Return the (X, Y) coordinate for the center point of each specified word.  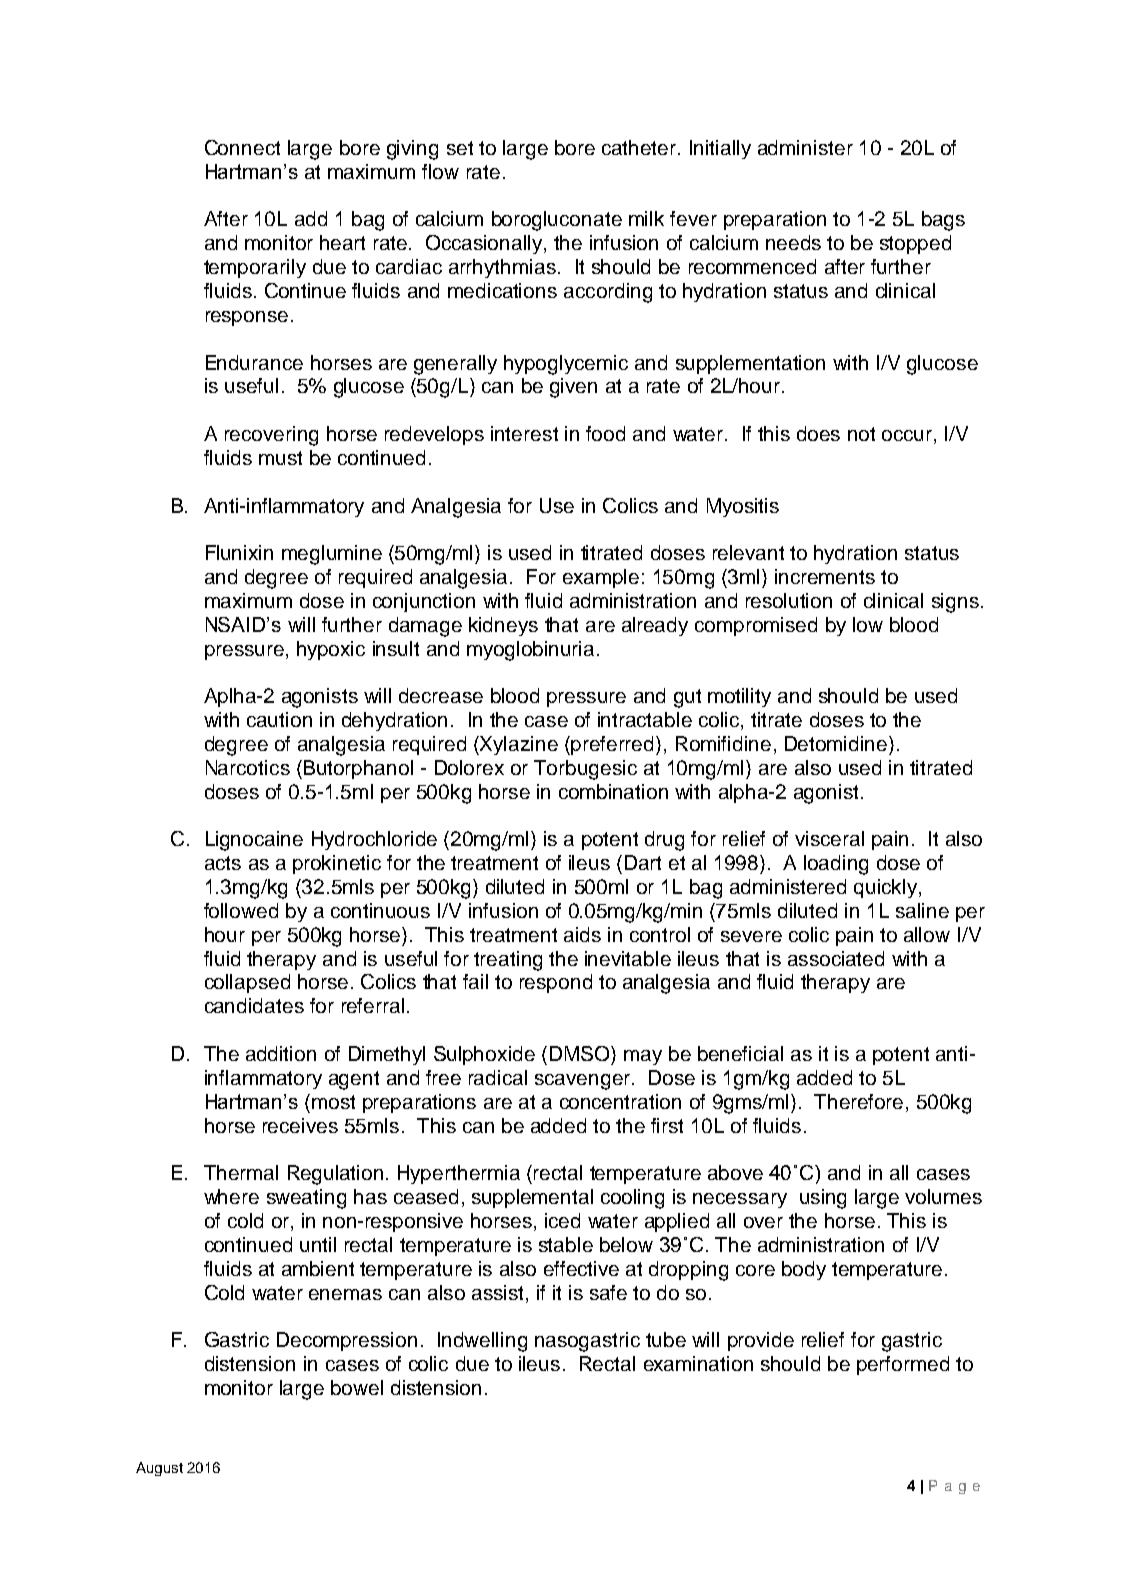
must (280, 458)
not (861, 434)
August (159, 1469)
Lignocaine (254, 841)
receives (300, 1125)
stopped (915, 244)
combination (613, 791)
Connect (242, 147)
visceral (829, 838)
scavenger (582, 1082)
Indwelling (482, 1342)
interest (524, 433)
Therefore (858, 1101)
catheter (640, 147)
